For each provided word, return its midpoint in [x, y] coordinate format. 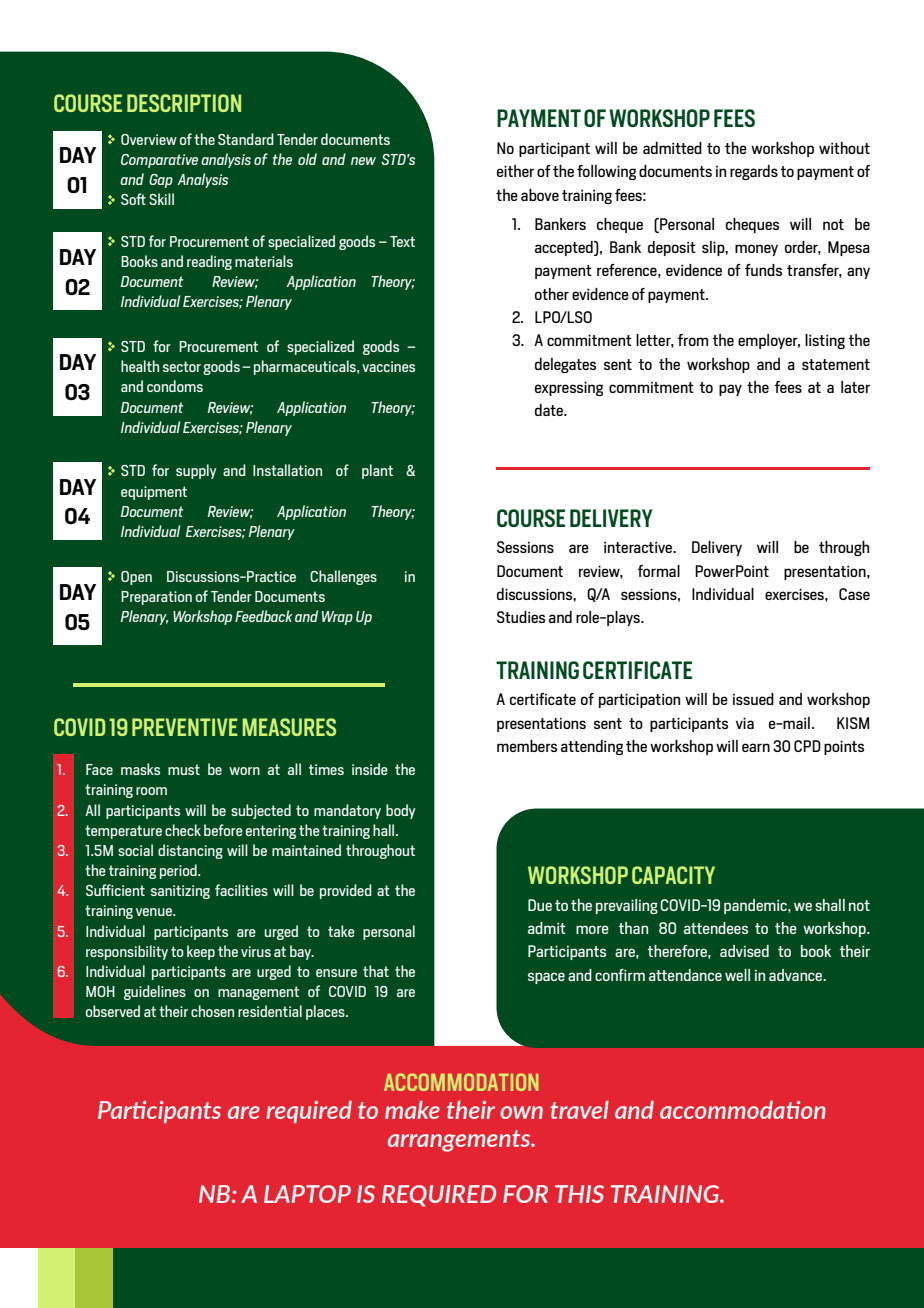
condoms [175, 386]
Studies [521, 617]
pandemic [756, 906]
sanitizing [180, 892]
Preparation [156, 598]
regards [754, 172]
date [550, 410]
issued [753, 699]
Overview [149, 139]
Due [540, 905]
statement [836, 364]
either [515, 171]
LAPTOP [307, 1194]
